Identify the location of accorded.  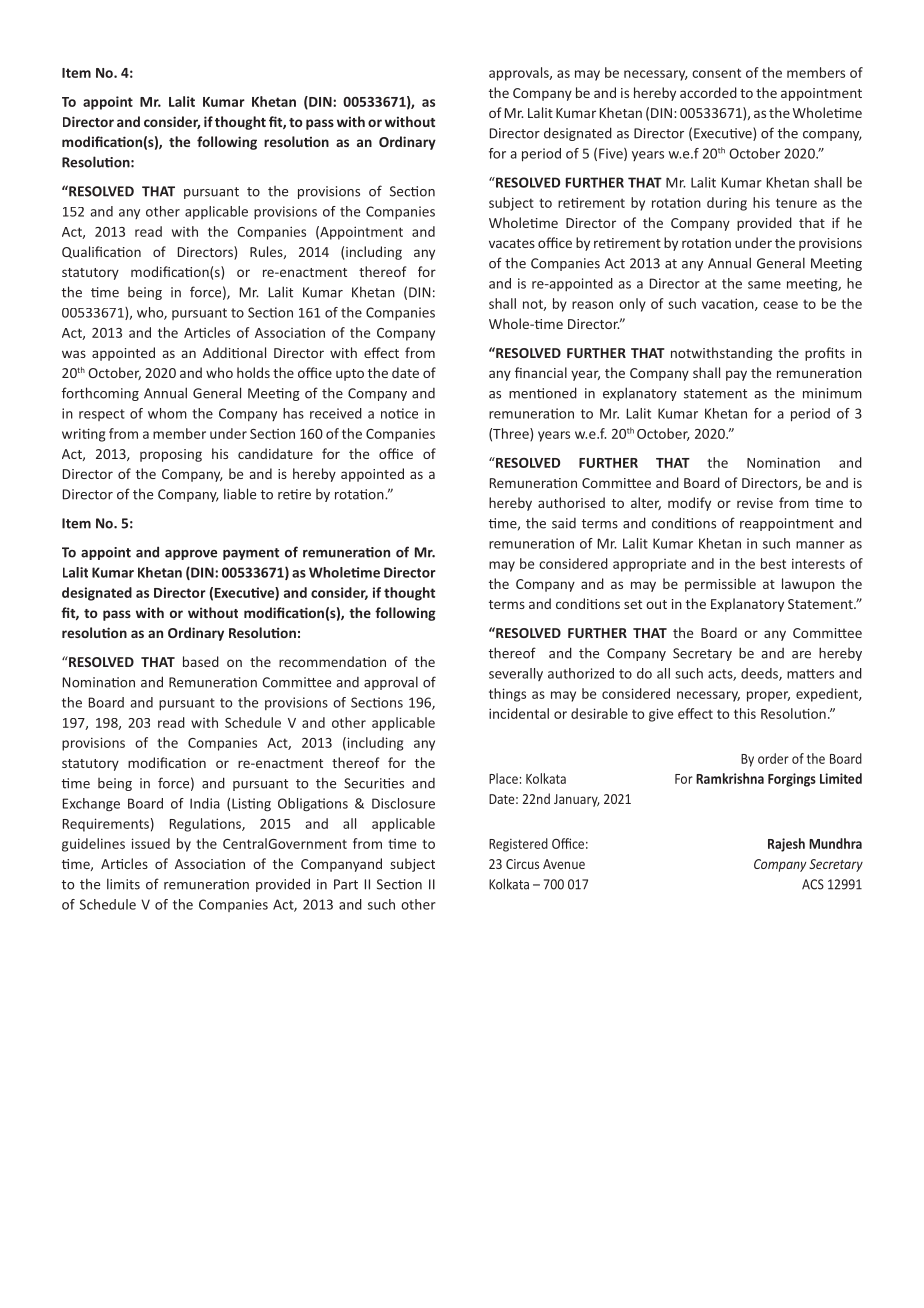
(708, 92).
